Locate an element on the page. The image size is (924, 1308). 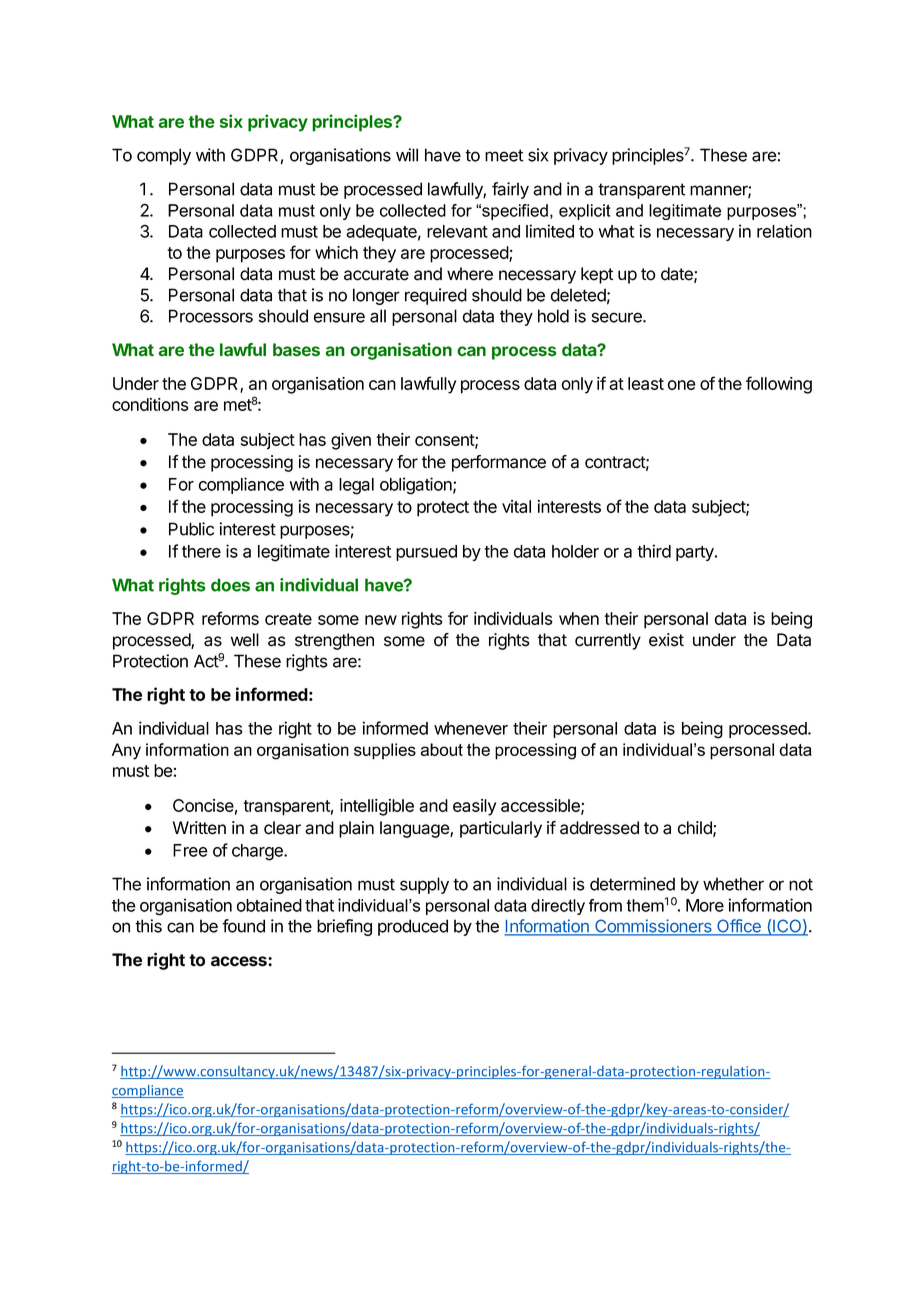
relation is located at coordinates (784, 231).
